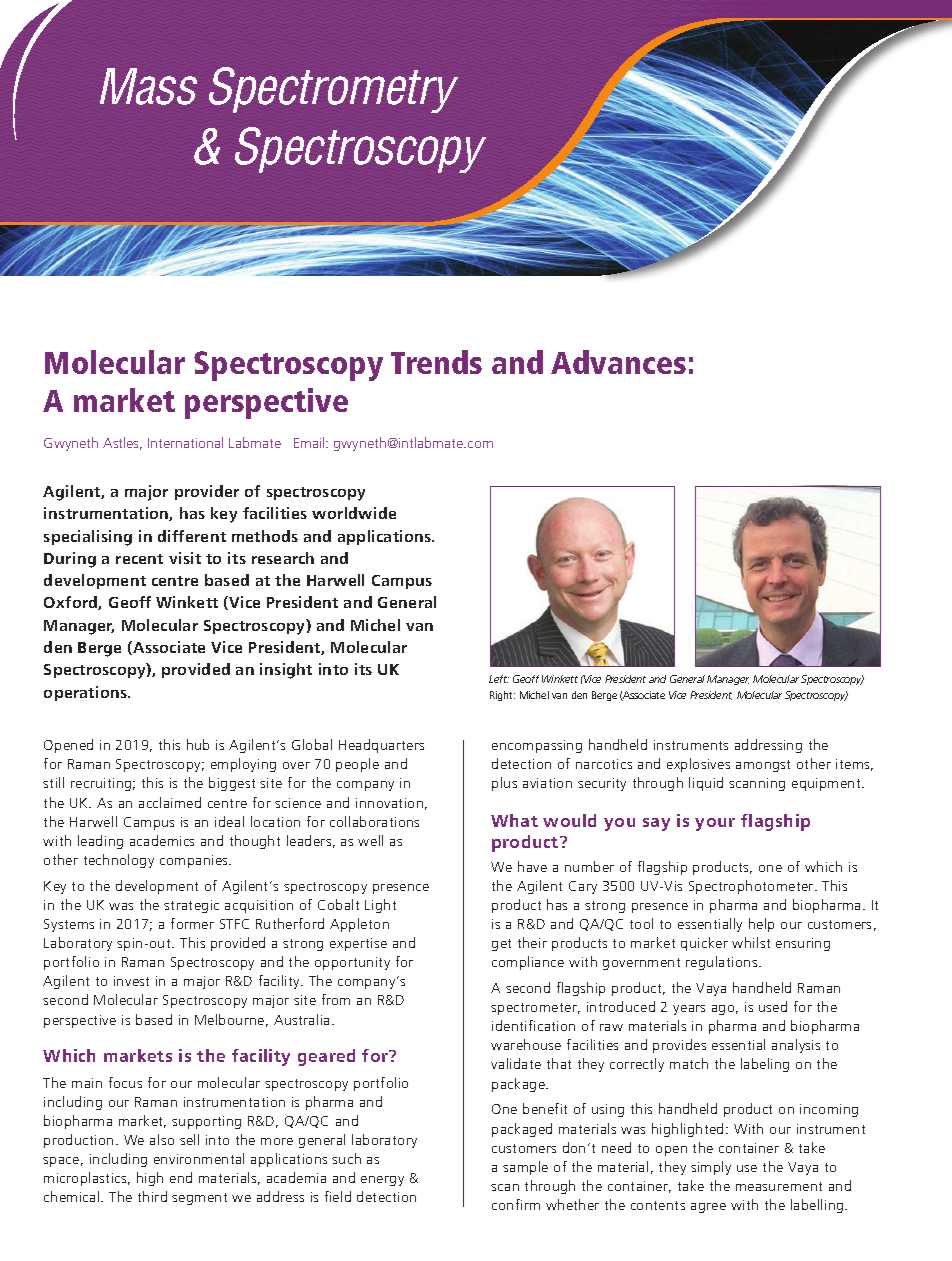 This image has height=1261, width=952. What do you see at coordinates (436, 362) in the image?
I see `Trends` at bounding box center [436, 362].
